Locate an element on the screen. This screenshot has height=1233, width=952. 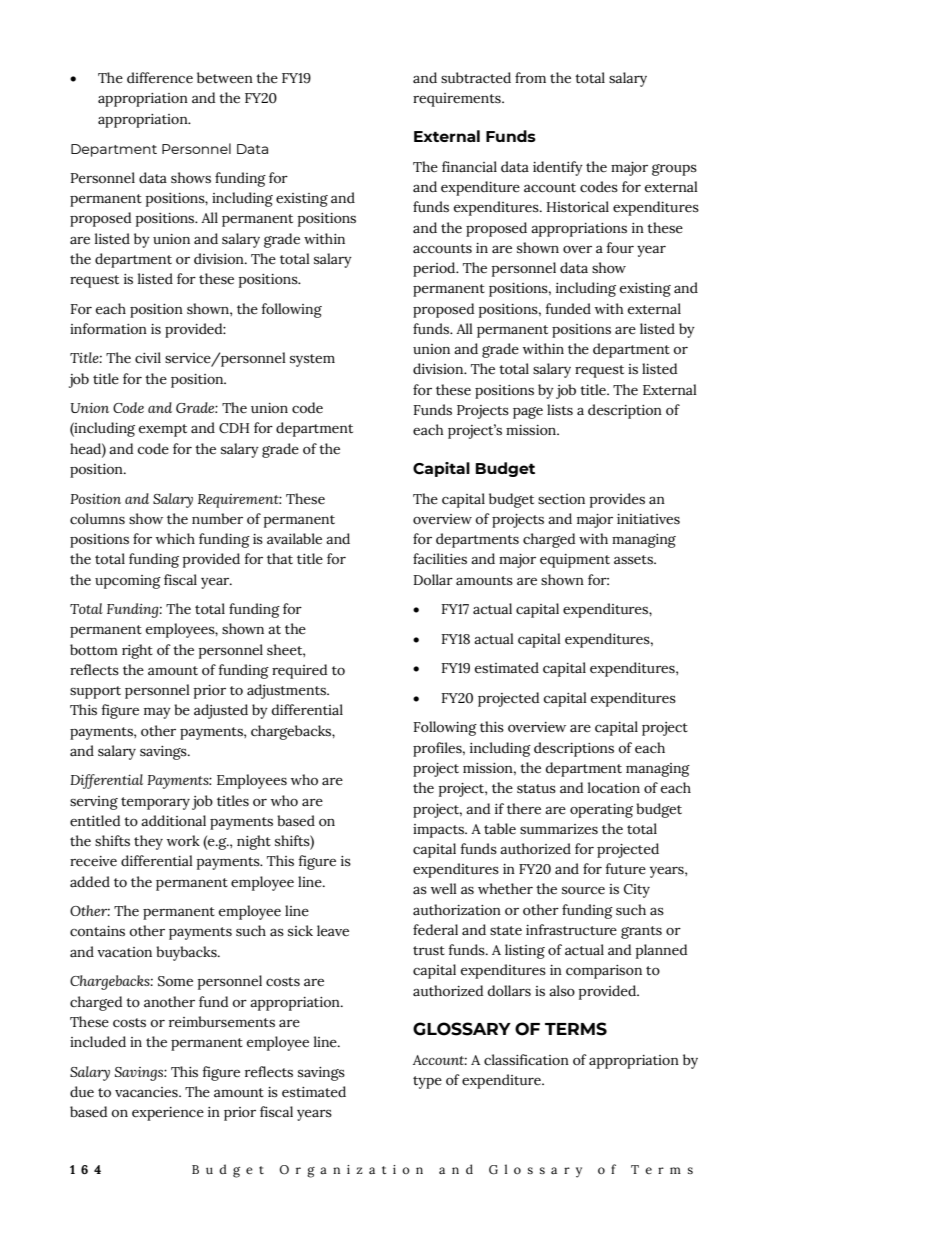
system is located at coordinates (312, 360).
